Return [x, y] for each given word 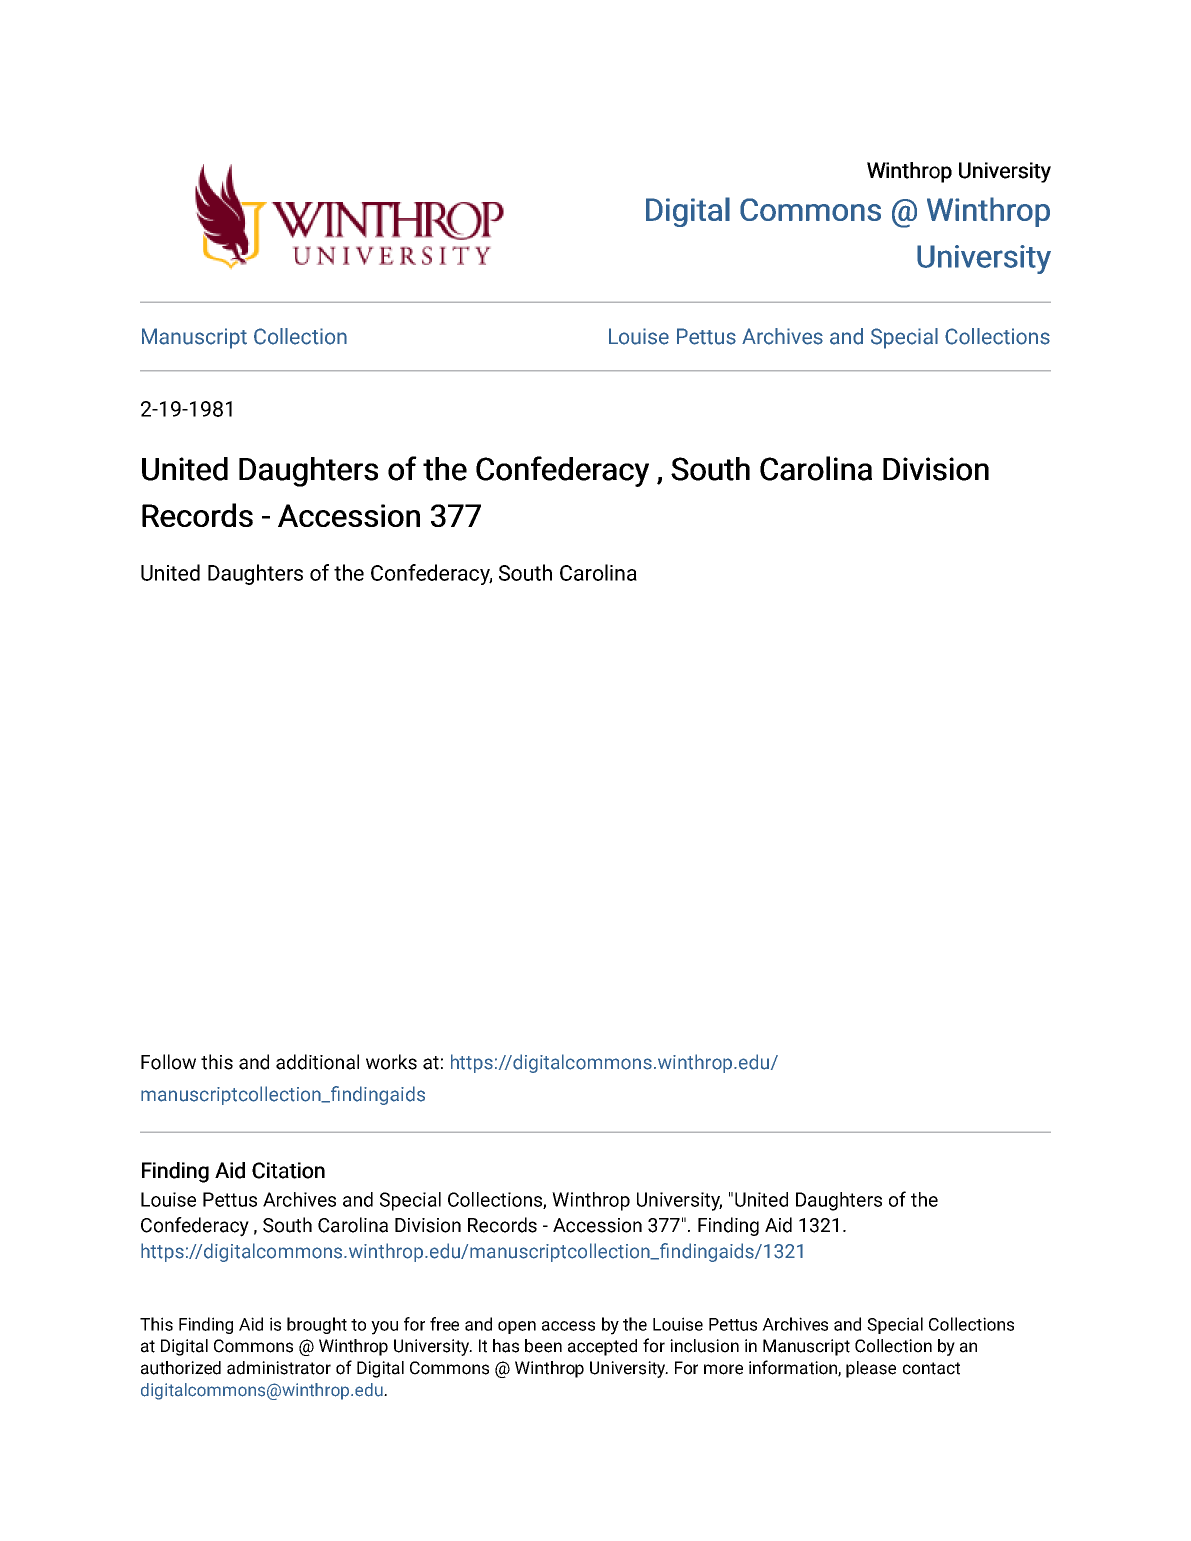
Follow [168, 1062]
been [543, 1346]
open [517, 1327]
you [384, 1328]
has [506, 1346]
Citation [288, 1170]
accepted [602, 1347]
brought [317, 1325]
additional [317, 1062]
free [444, 1324]
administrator [279, 1368]
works [391, 1062]
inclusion [704, 1346]
